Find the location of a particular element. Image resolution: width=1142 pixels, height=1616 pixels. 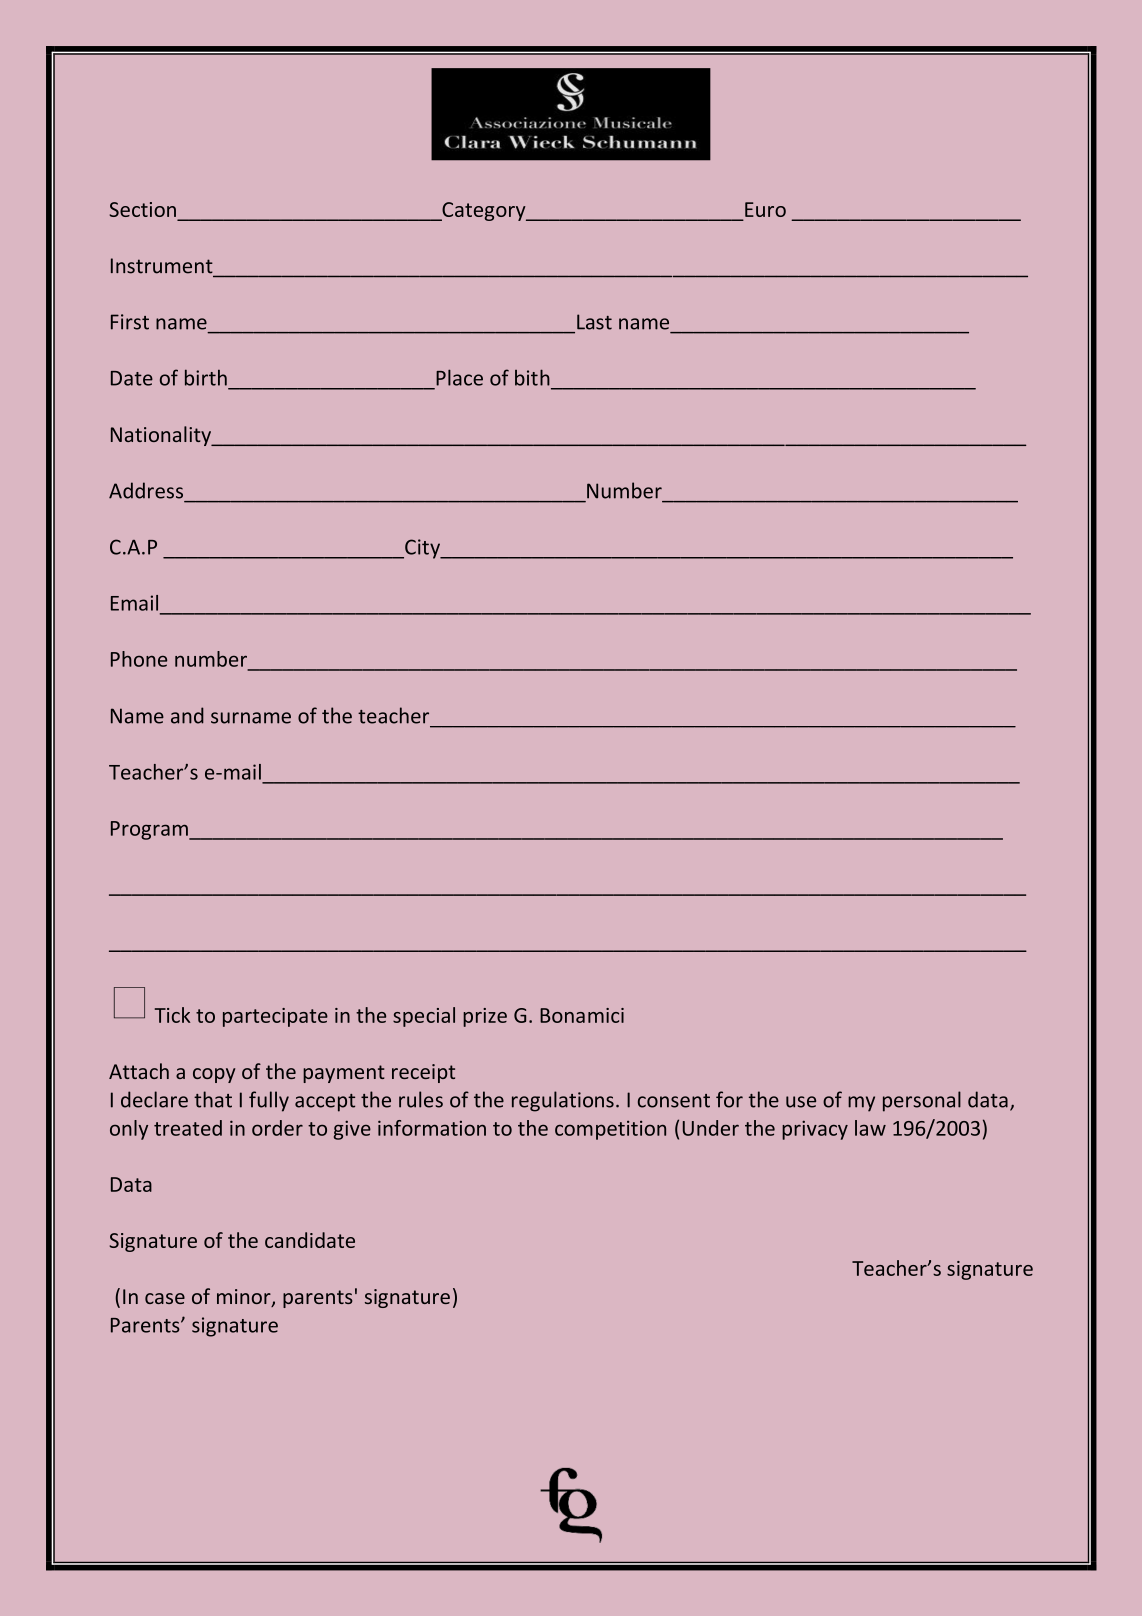

special is located at coordinates (424, 1017).
